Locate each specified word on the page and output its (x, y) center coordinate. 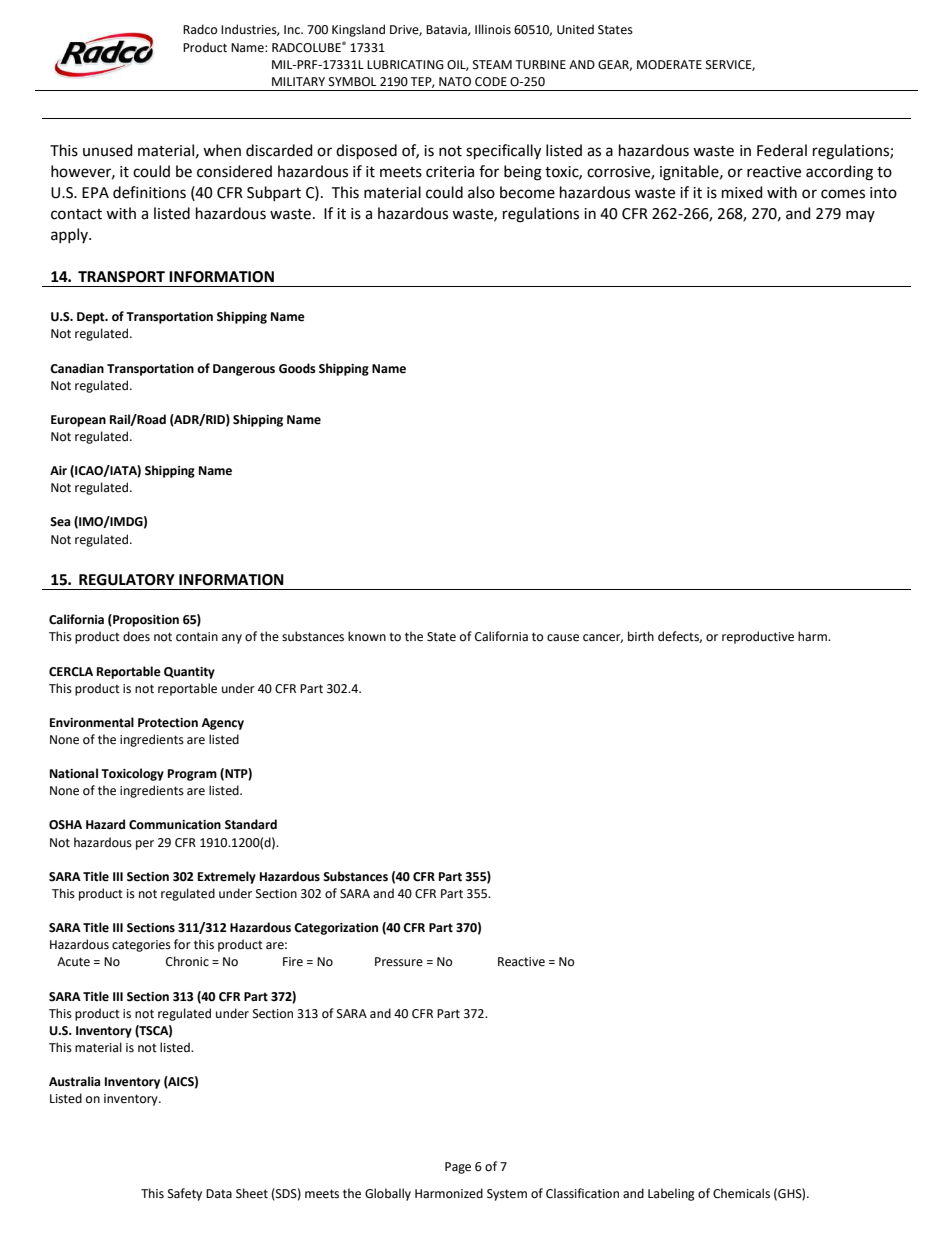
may (860, 216)
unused (108, 150)
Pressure (399, 962)
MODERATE (669, 65)
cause (563, 638)
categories (141, 946)
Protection (168, 723)
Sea (60, 522)
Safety (185, 1194)
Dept (92, 318)
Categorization (336, 929)
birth (641, 636)
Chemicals (741, 1193)
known (367, 636)
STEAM (492, 65)
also (481, 192)
